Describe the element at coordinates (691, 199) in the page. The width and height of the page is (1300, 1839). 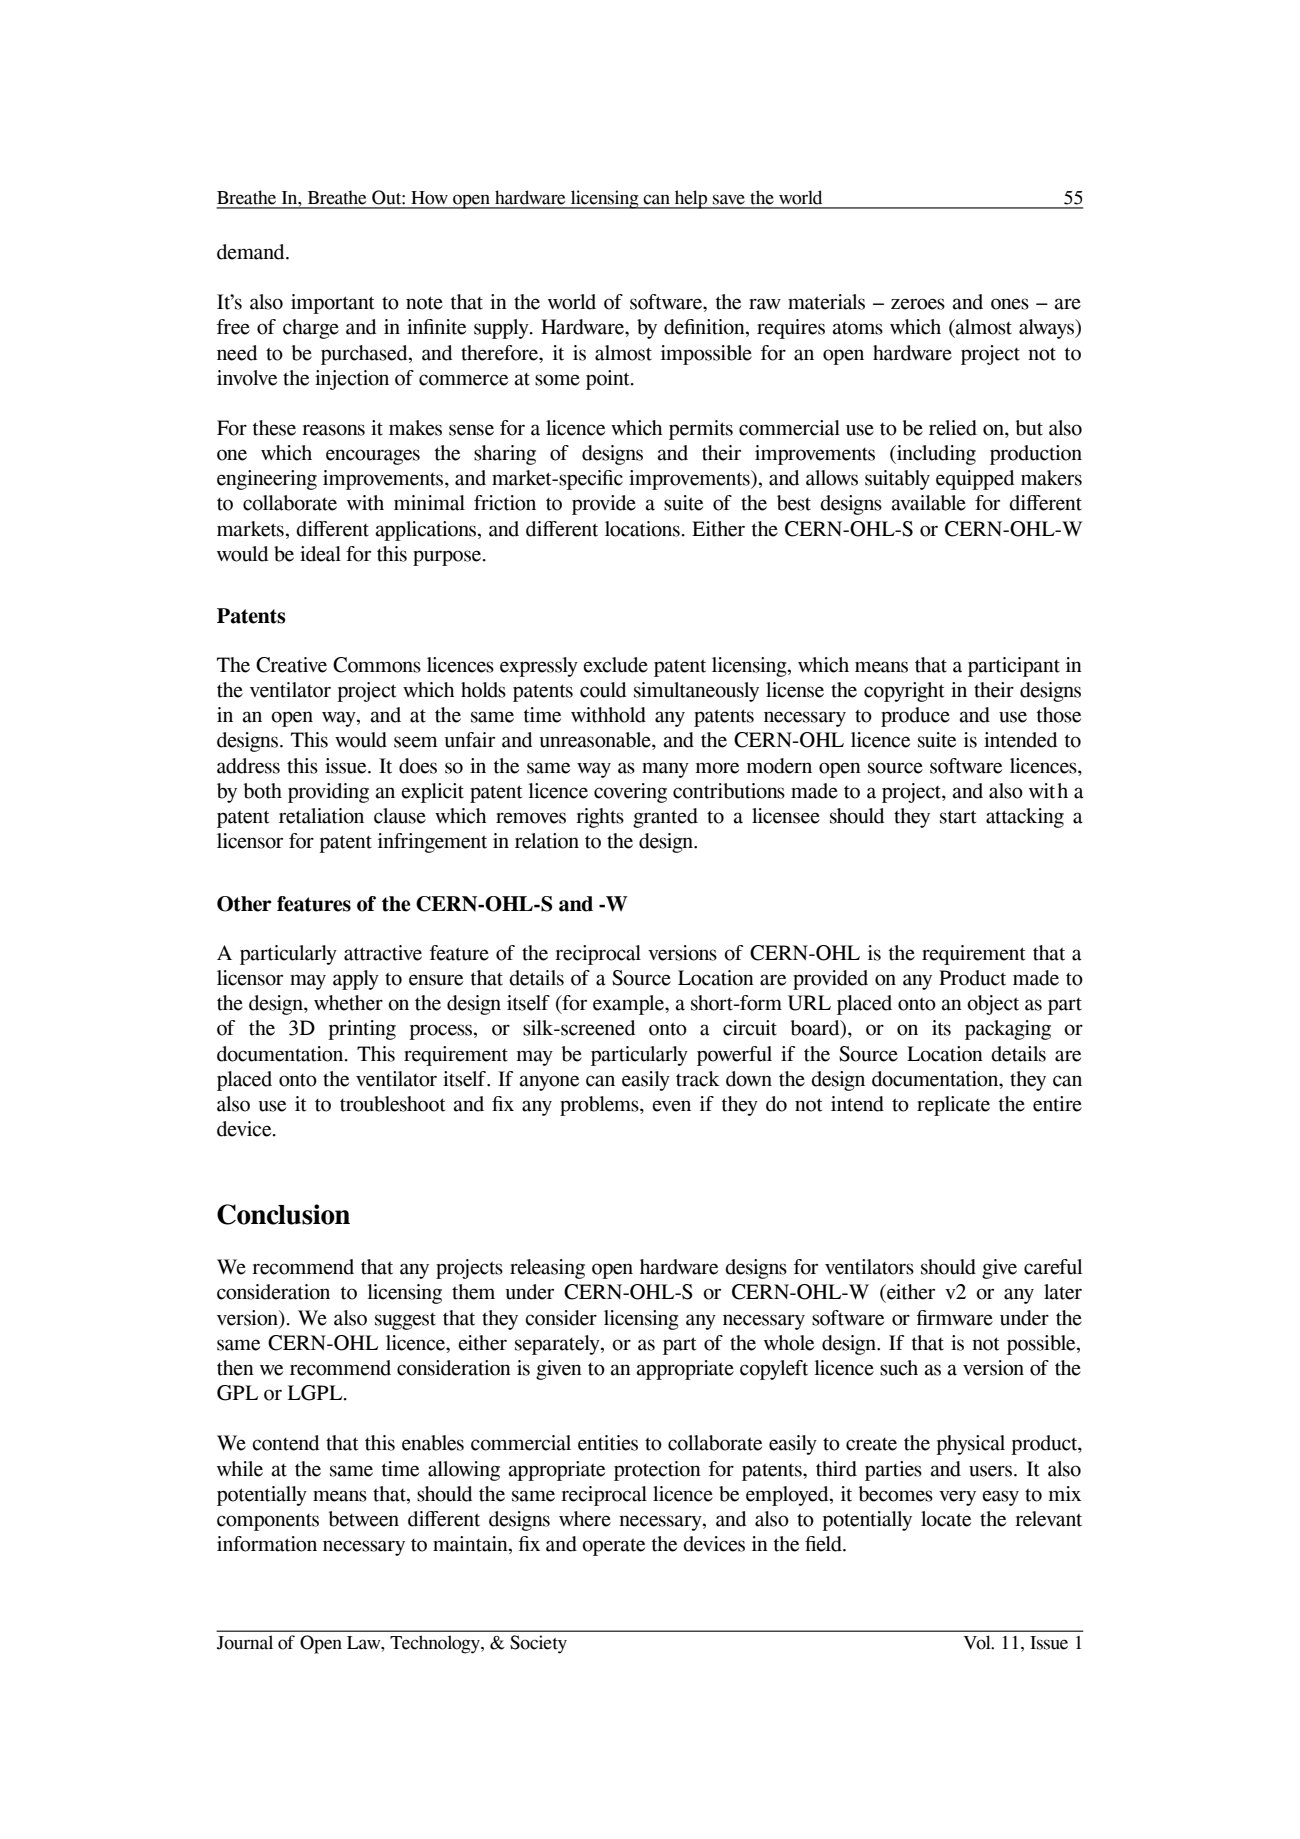
I see `help` at that location.
